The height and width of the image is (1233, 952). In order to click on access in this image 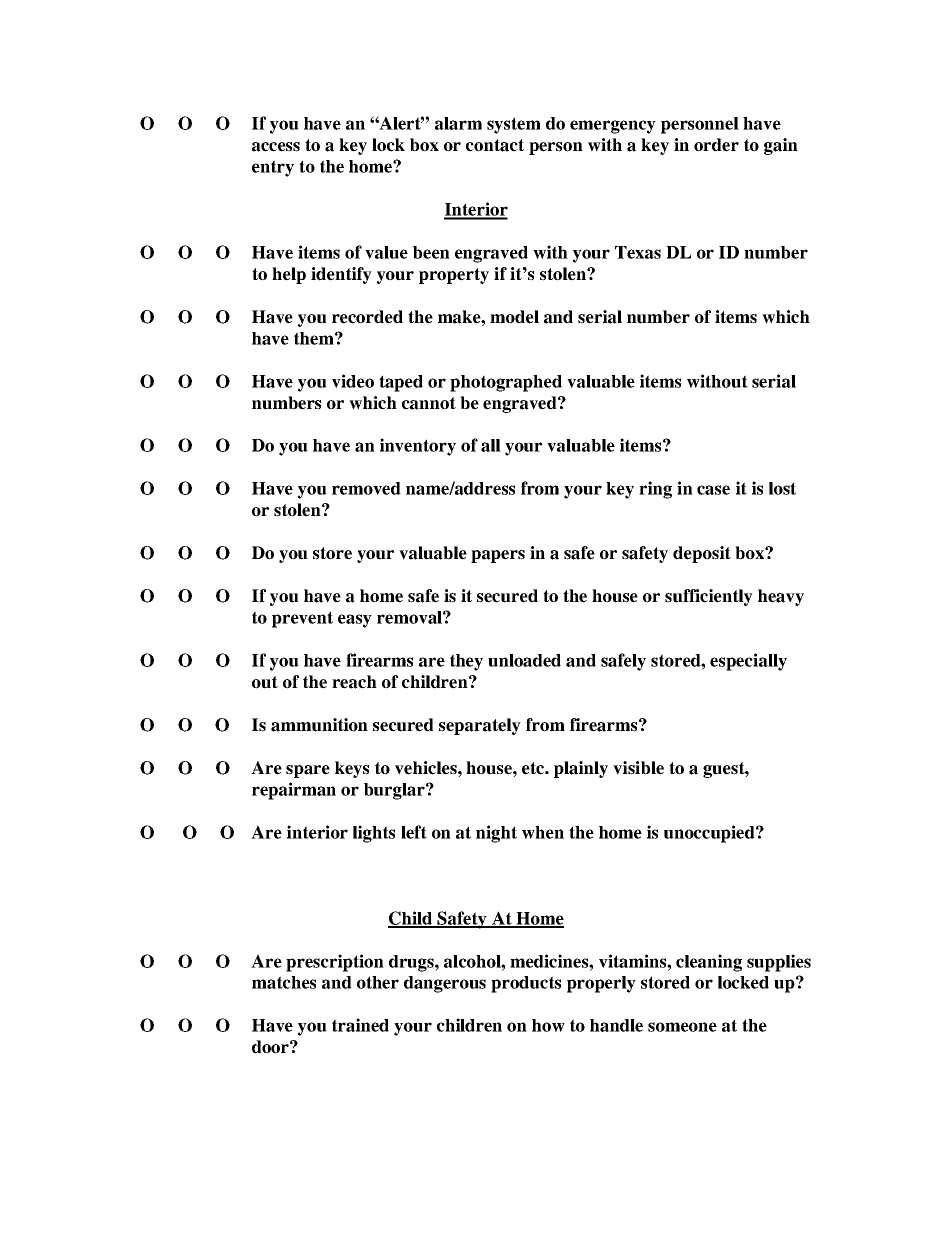, I will do `click(276, 147)`.
